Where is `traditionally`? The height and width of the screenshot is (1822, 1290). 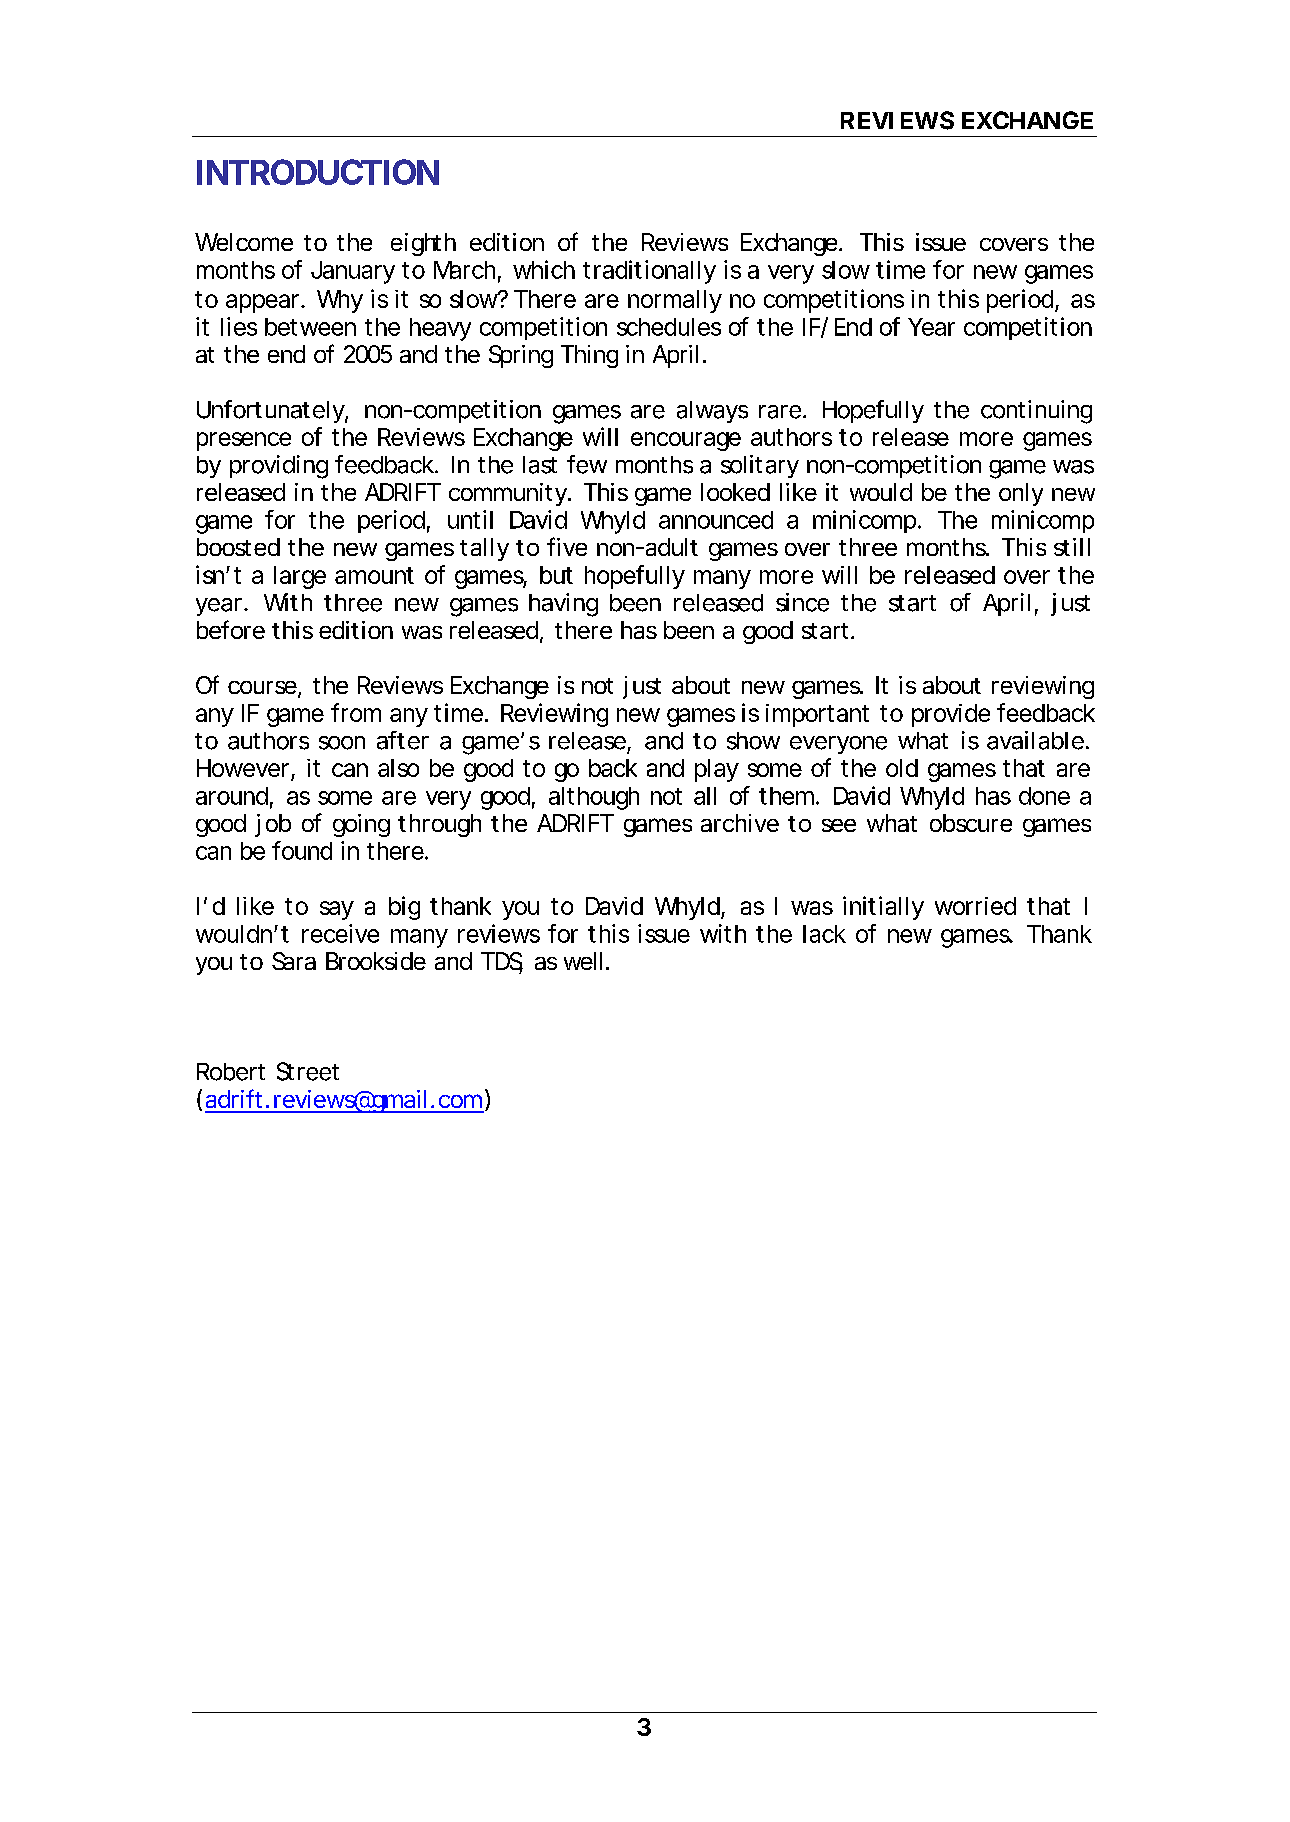 traditionally is located at coordinates (649, 272).
